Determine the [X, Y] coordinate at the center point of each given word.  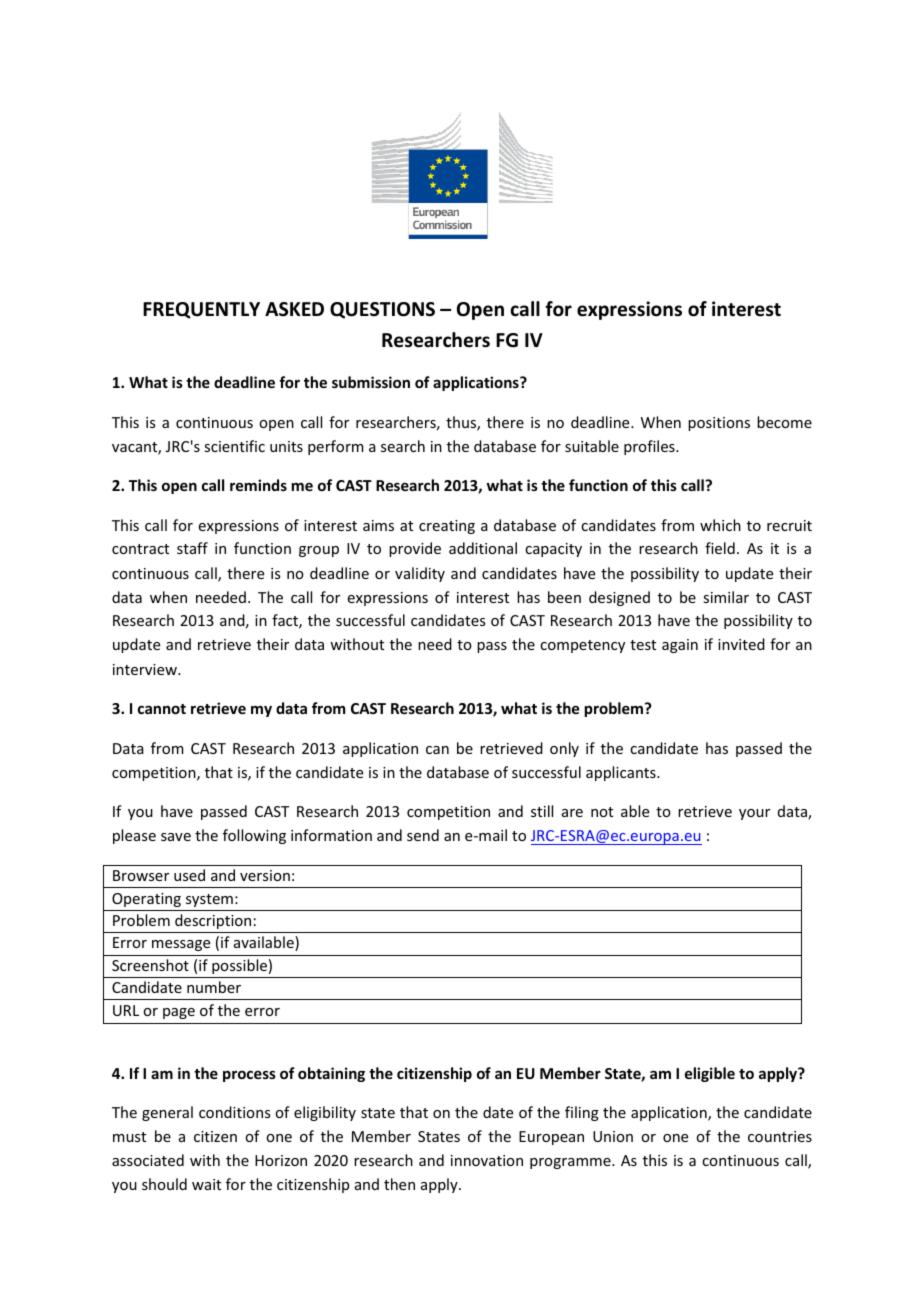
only [564, 749]
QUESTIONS [382, 310]
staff [192, 548]
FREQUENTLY [201, 310]
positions [719, 424]
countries [780, 1136]
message [181, 945]
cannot [162, 709]
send [423, 835]
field [720, 548]
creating [447, 527]
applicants [622, 773]
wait [206, 1184]
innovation [487, 1160]
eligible [710, 1074]
